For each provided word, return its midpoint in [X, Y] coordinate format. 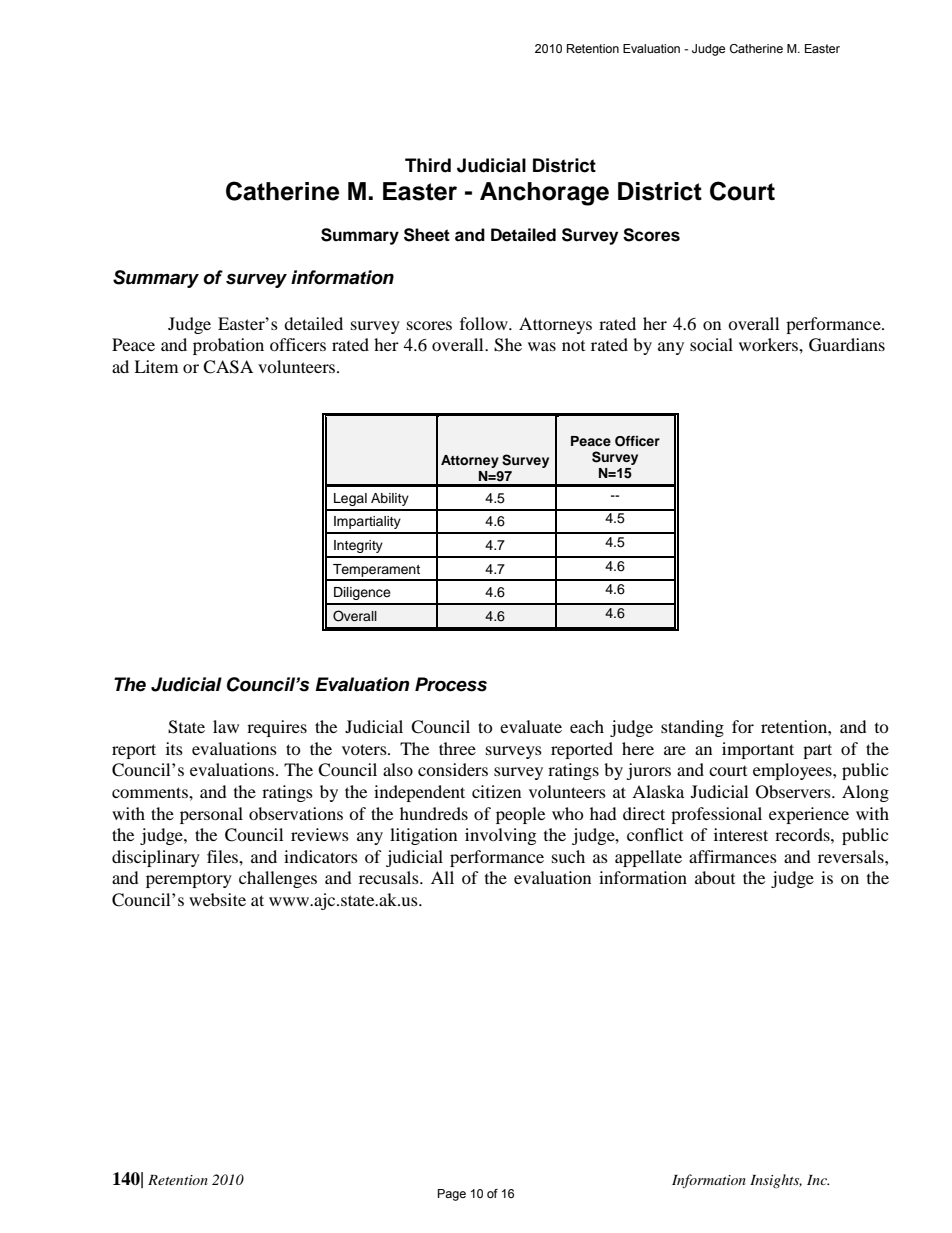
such [568, 856]
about [715, 877]
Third [428, 165]
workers [769, 344]
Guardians [847, 345]
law [226, 726]
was [542, 346]
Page [452, 1195]
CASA [228, 367]
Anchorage [544, 194]
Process [451, 684]
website [217, 899]
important [758, 750]
